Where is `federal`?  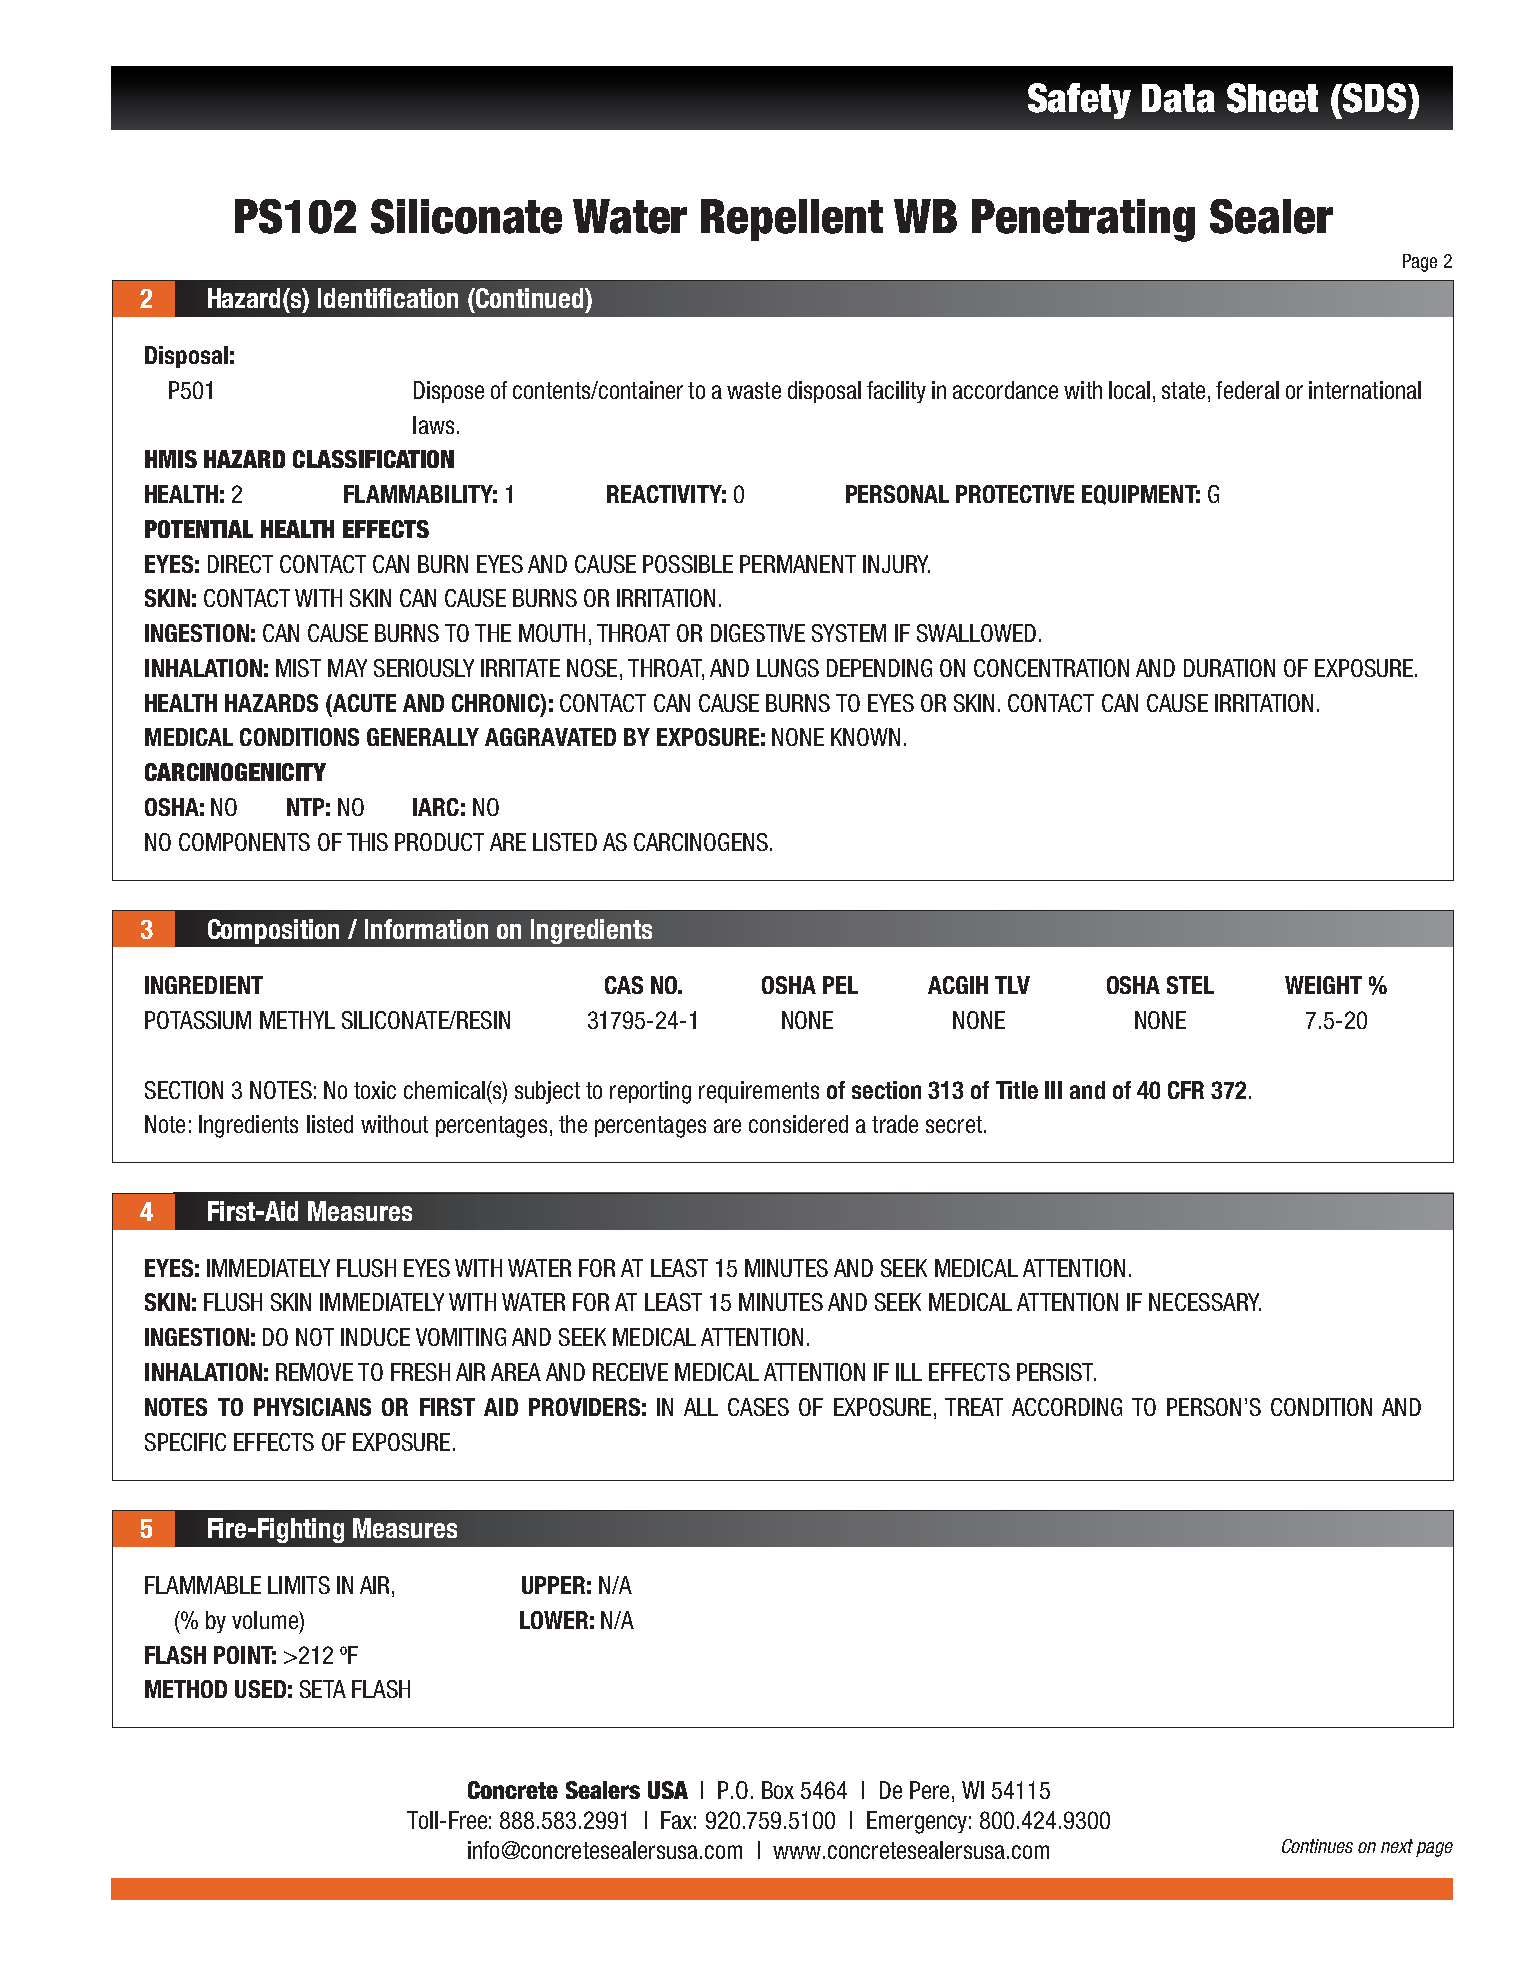
federal is located at coordinates (1247, 390).
